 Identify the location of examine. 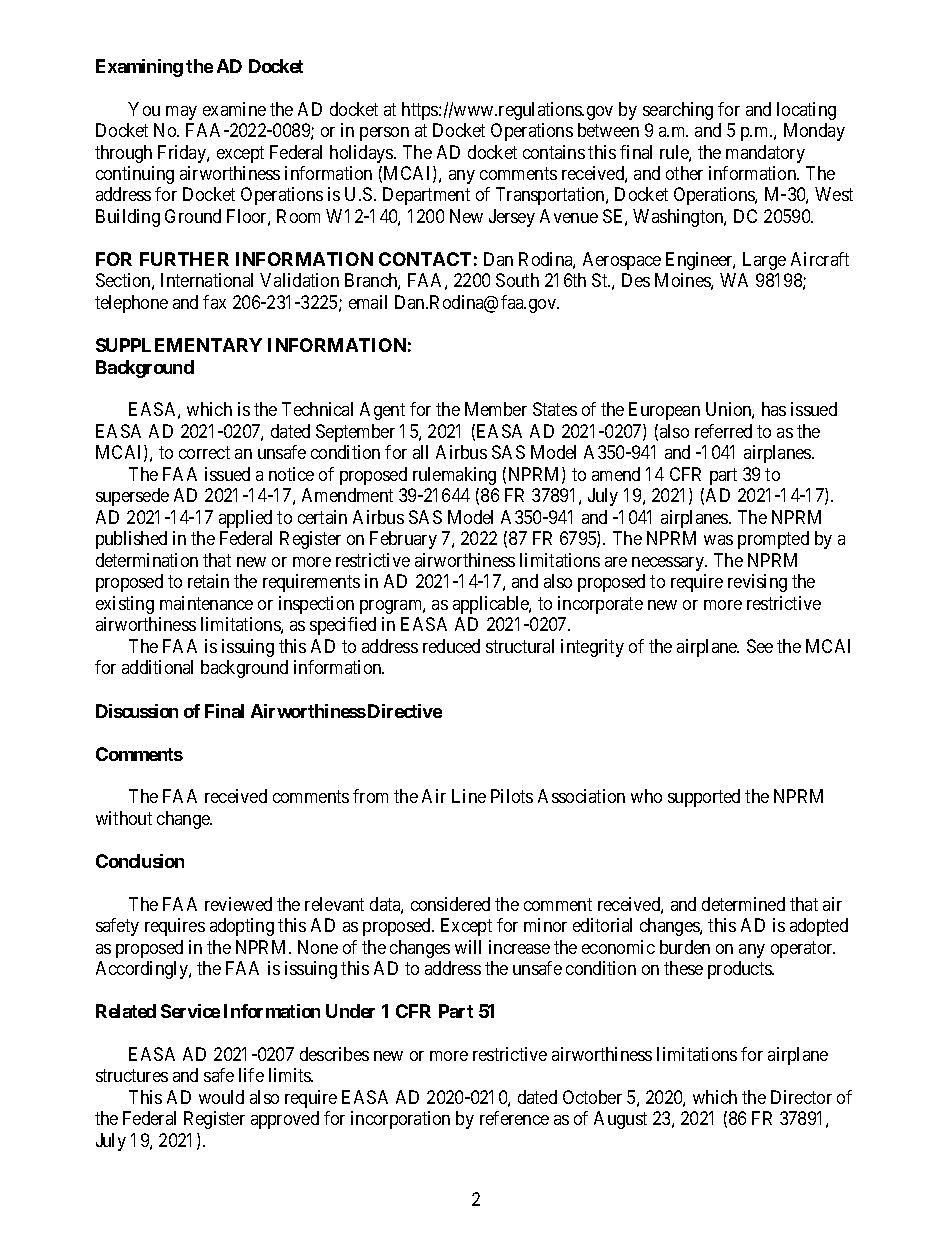
(234, 109).
